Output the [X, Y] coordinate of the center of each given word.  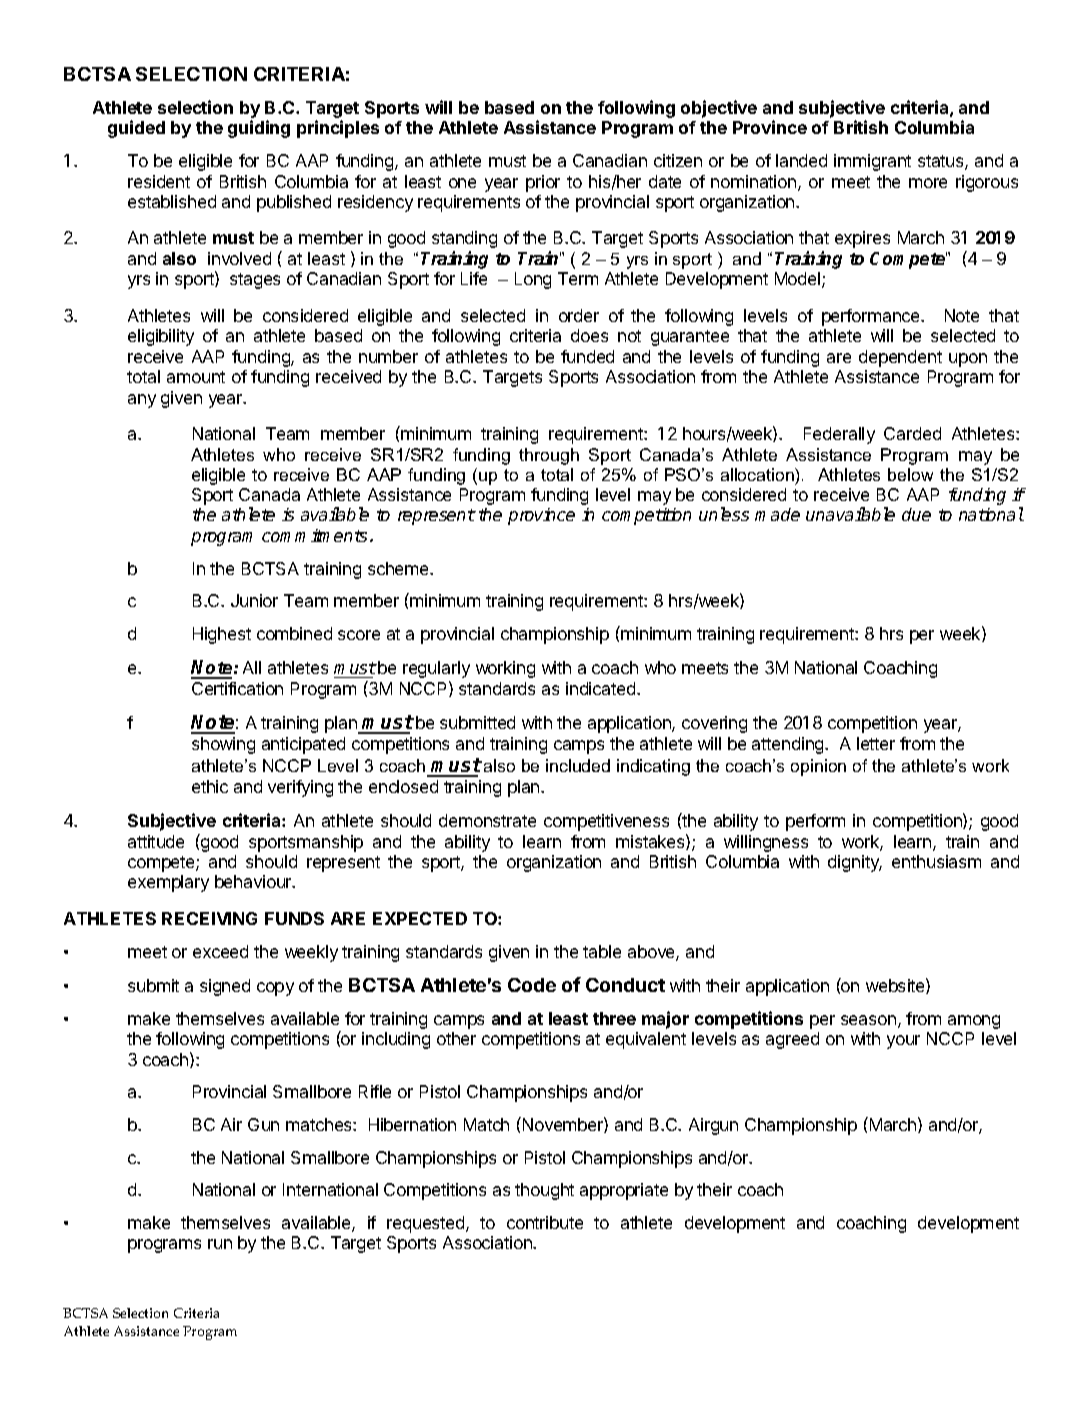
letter [876, 743]
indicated [602, 688]
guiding [259, 129]
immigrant [872, 162]
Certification [237, 688]
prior [543, 183]
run [220, 1244]
